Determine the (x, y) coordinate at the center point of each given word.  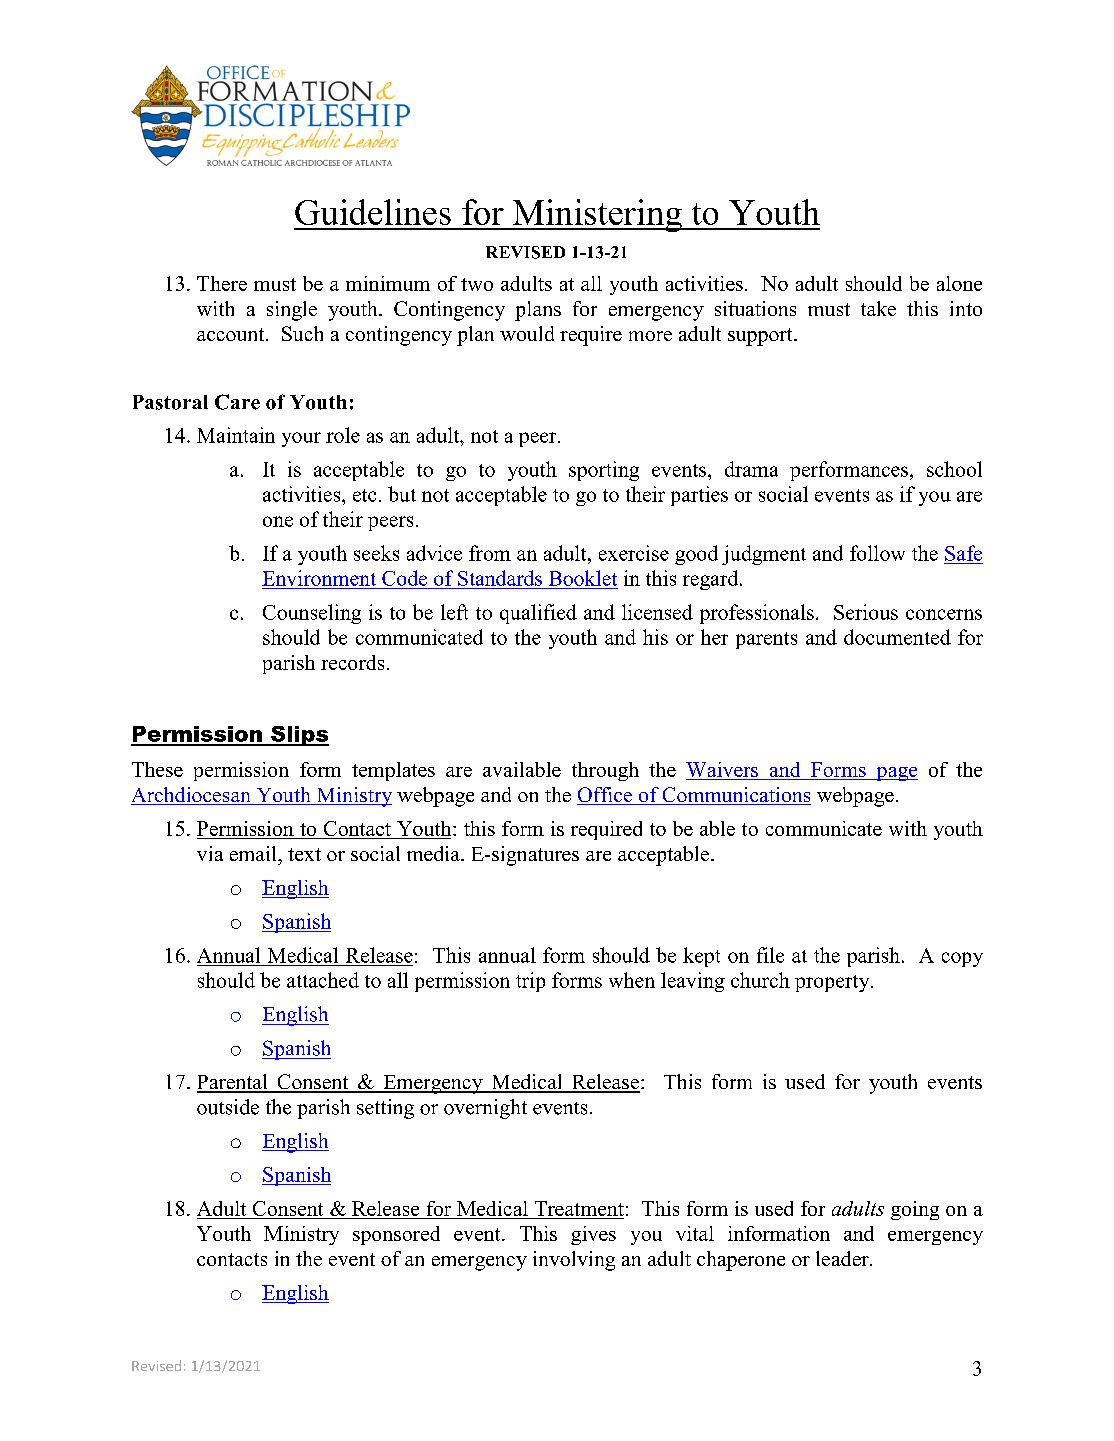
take (878, 308)
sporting (604, 471)
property (833, 983)
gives (593, 1235)
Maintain (236, 435)
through (605, 771)
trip (530, 982)
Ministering (597, 215)
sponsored (396, 1235)
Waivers (723, 771)
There (222, 283)
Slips (299, 736)
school (954, 469)
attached (323, 980)
